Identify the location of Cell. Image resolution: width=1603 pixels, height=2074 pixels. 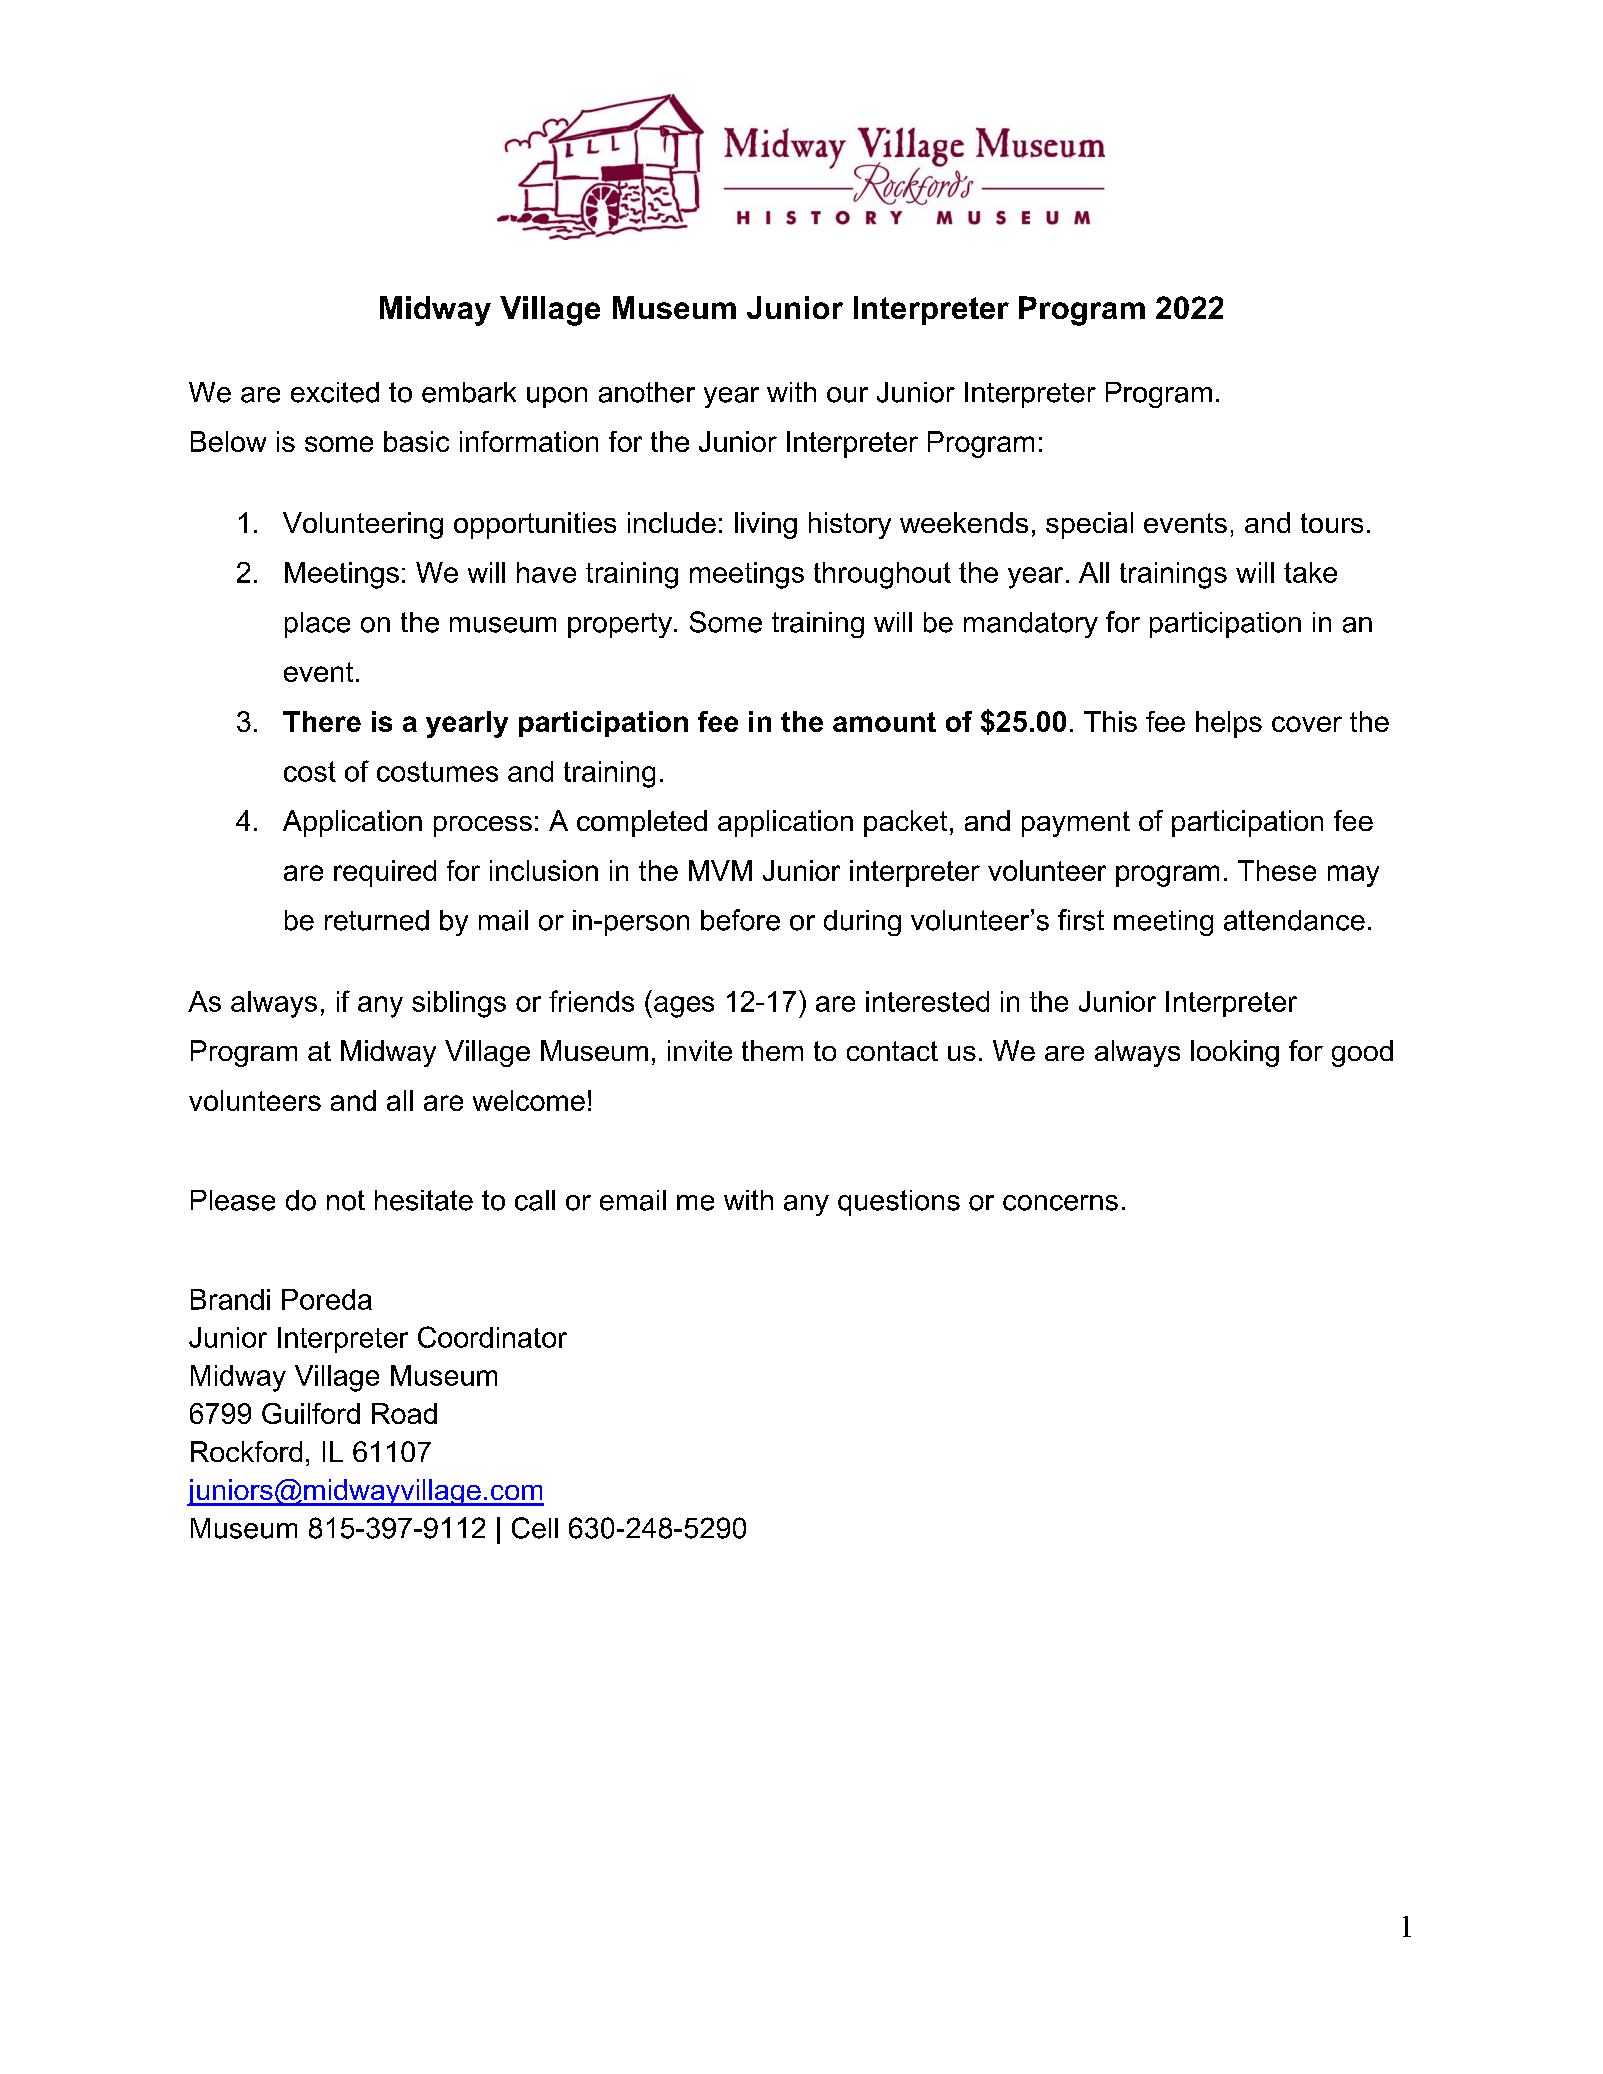
(535, 1528).
